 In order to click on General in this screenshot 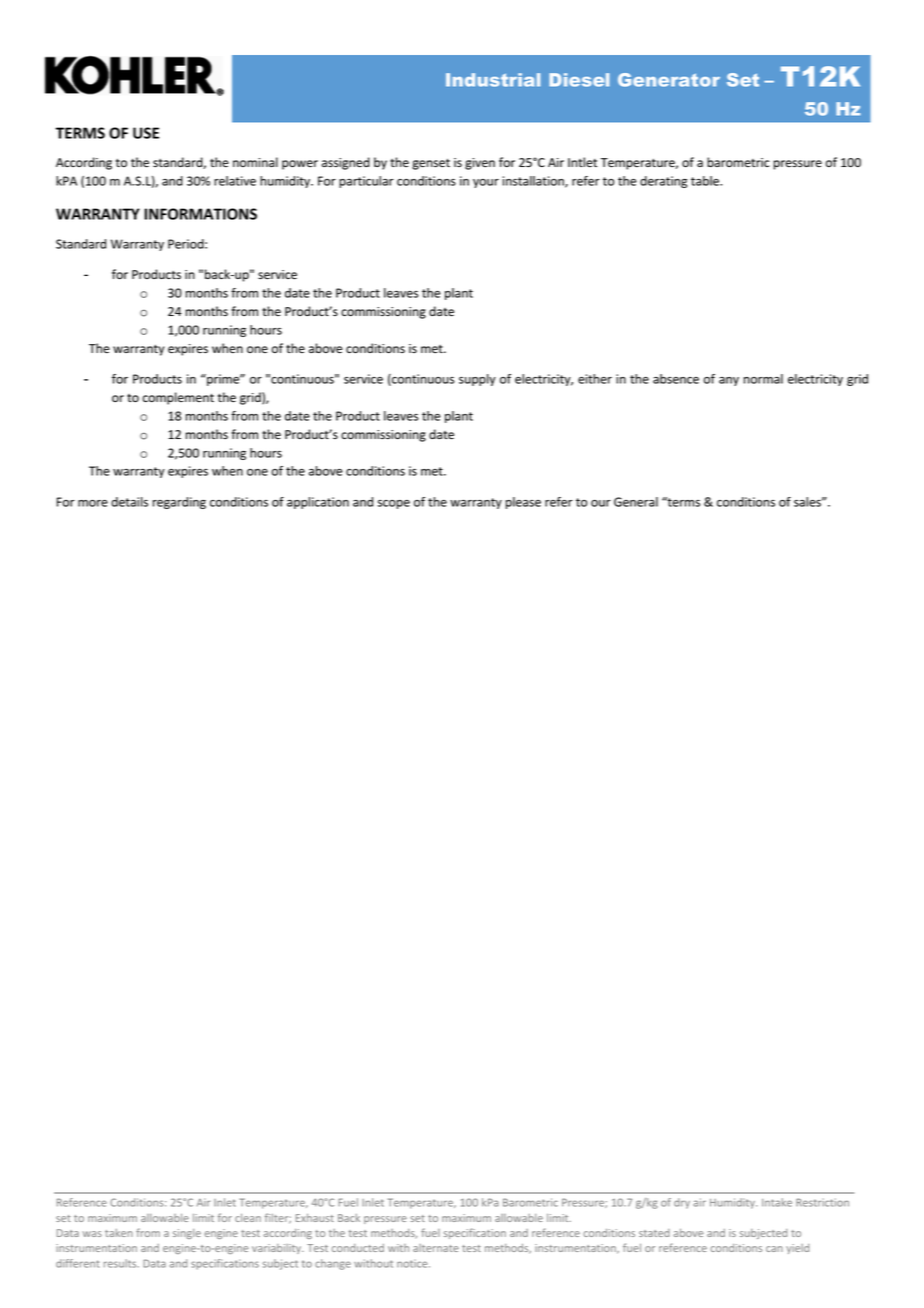, I will do `click(636, 502)`.
